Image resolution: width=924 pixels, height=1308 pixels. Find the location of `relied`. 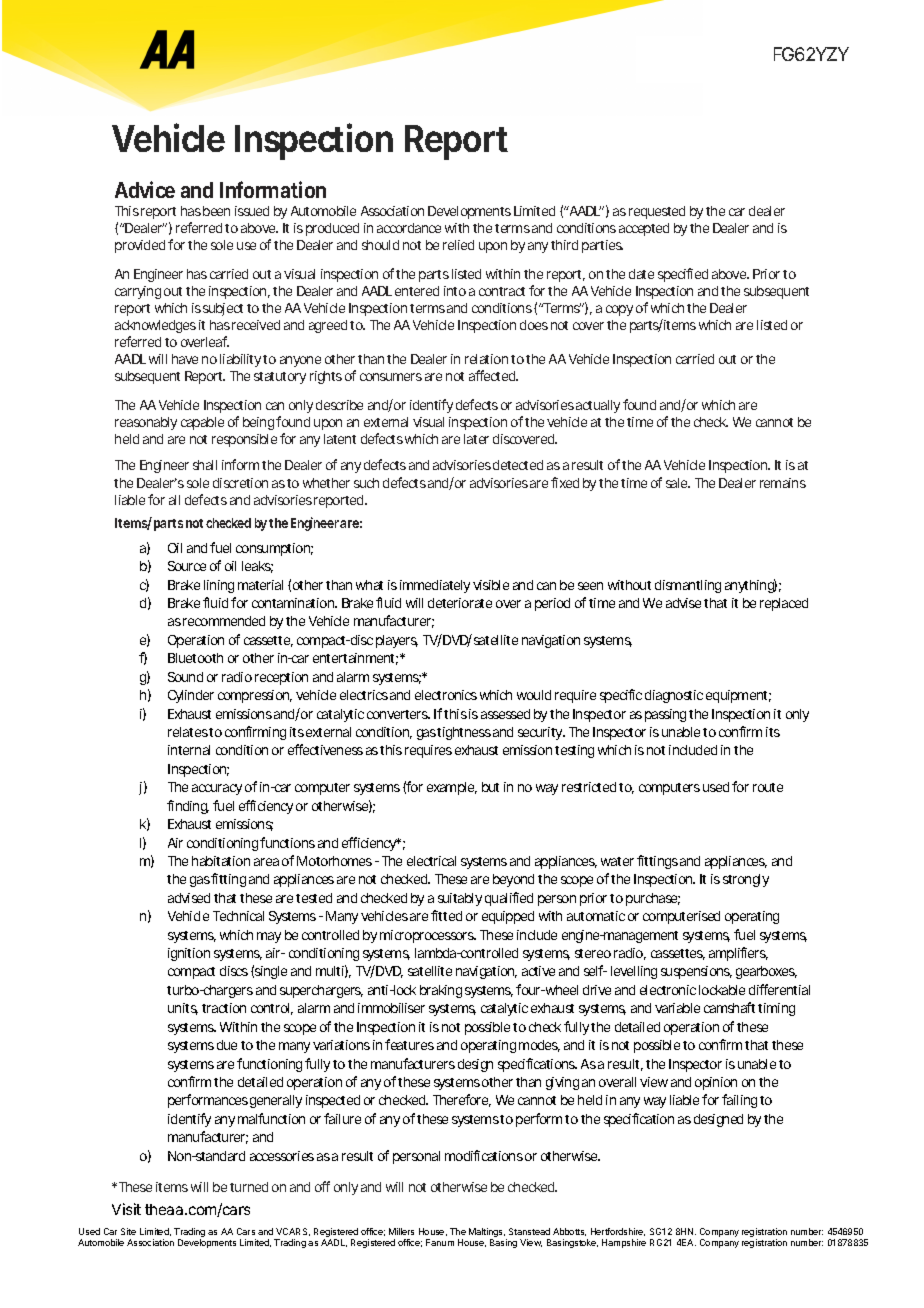

relied is located at coordinates (458, 245).
